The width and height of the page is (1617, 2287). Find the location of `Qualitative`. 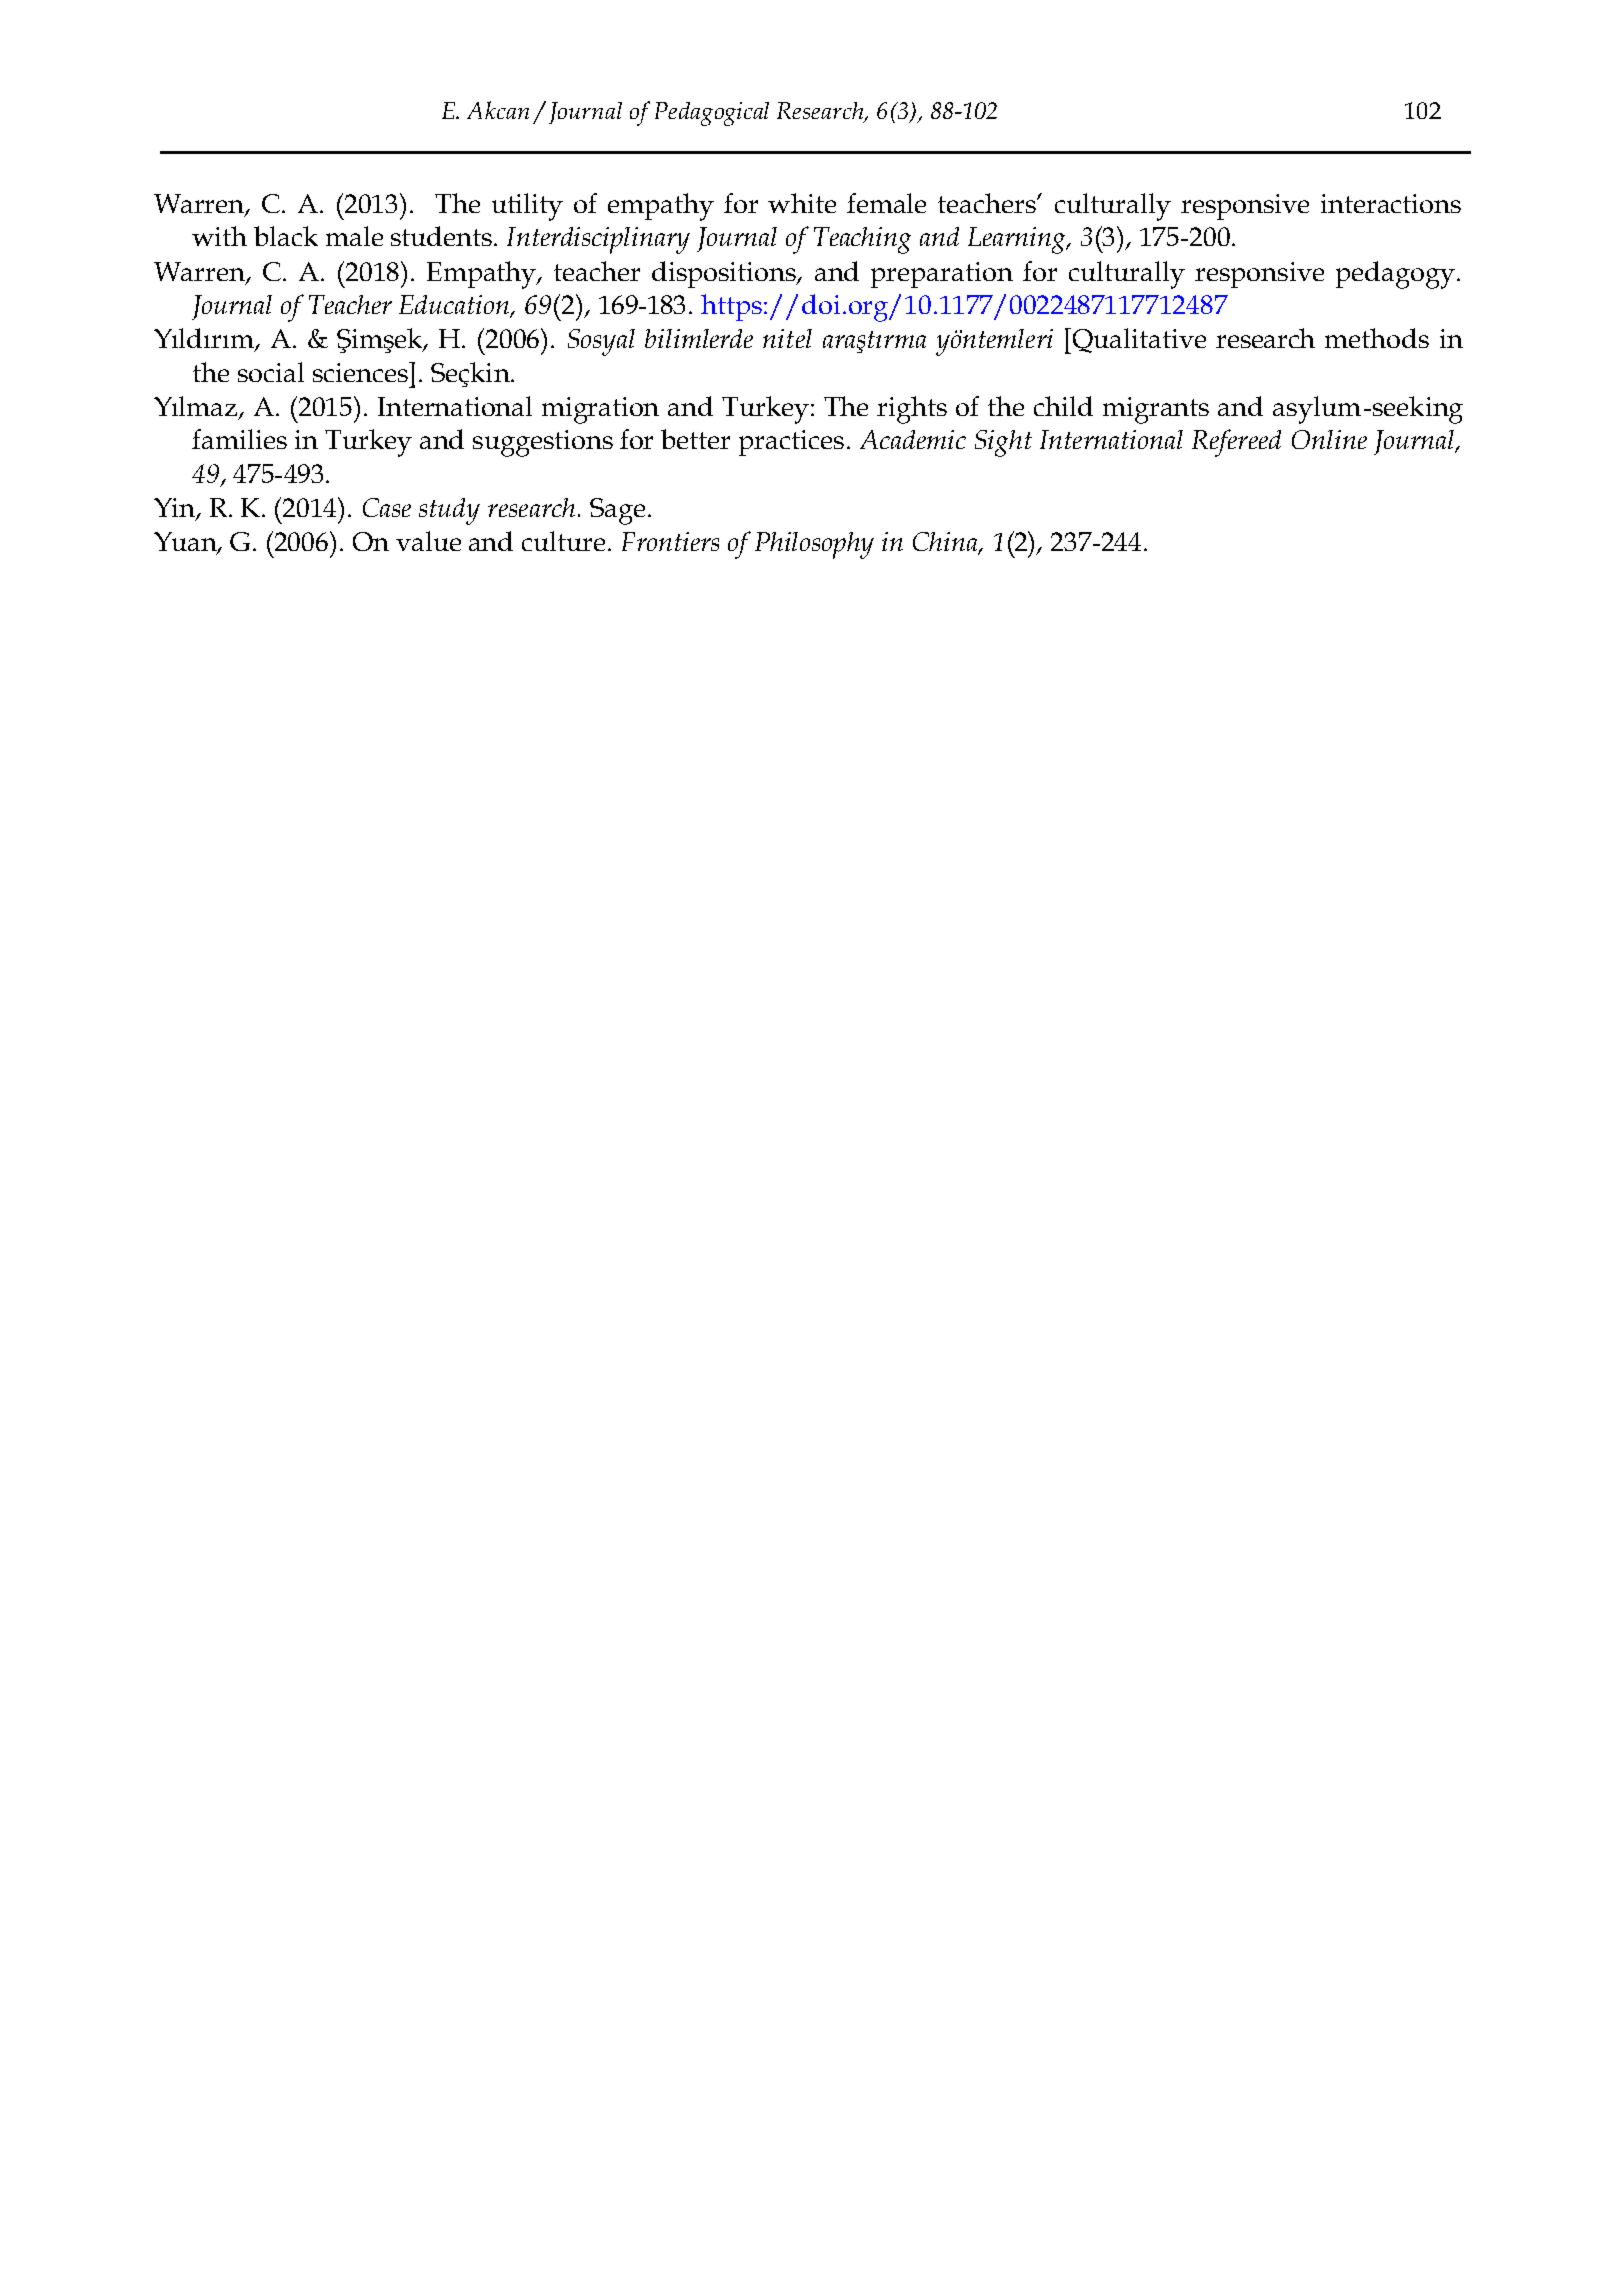

Qualitative is located at coordinates (1139, 340).
